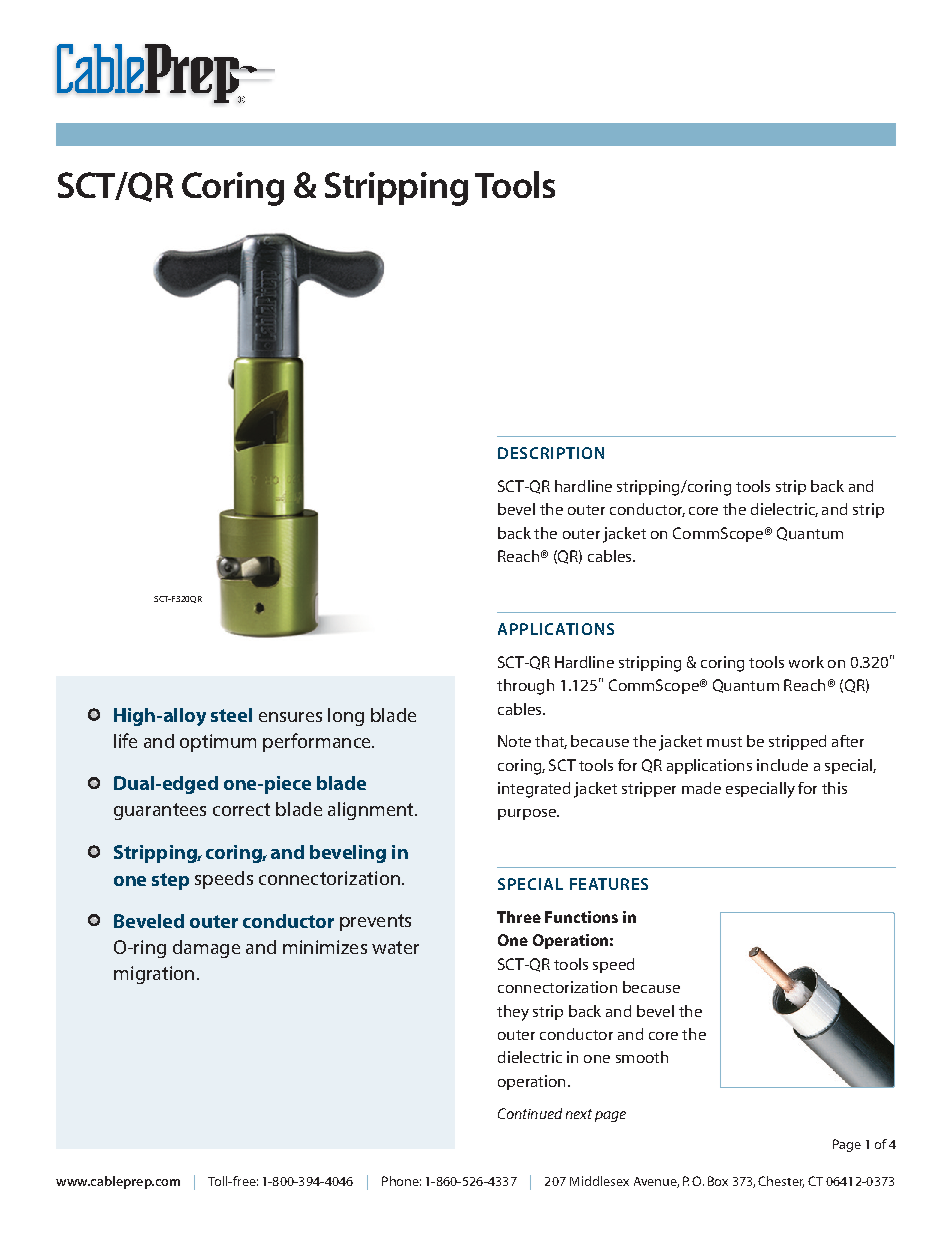 The image size is (952, 1233). What do you see at coordinates (525, 687) in the screenshot?
I see `through` at bounding box center [525, 687].
